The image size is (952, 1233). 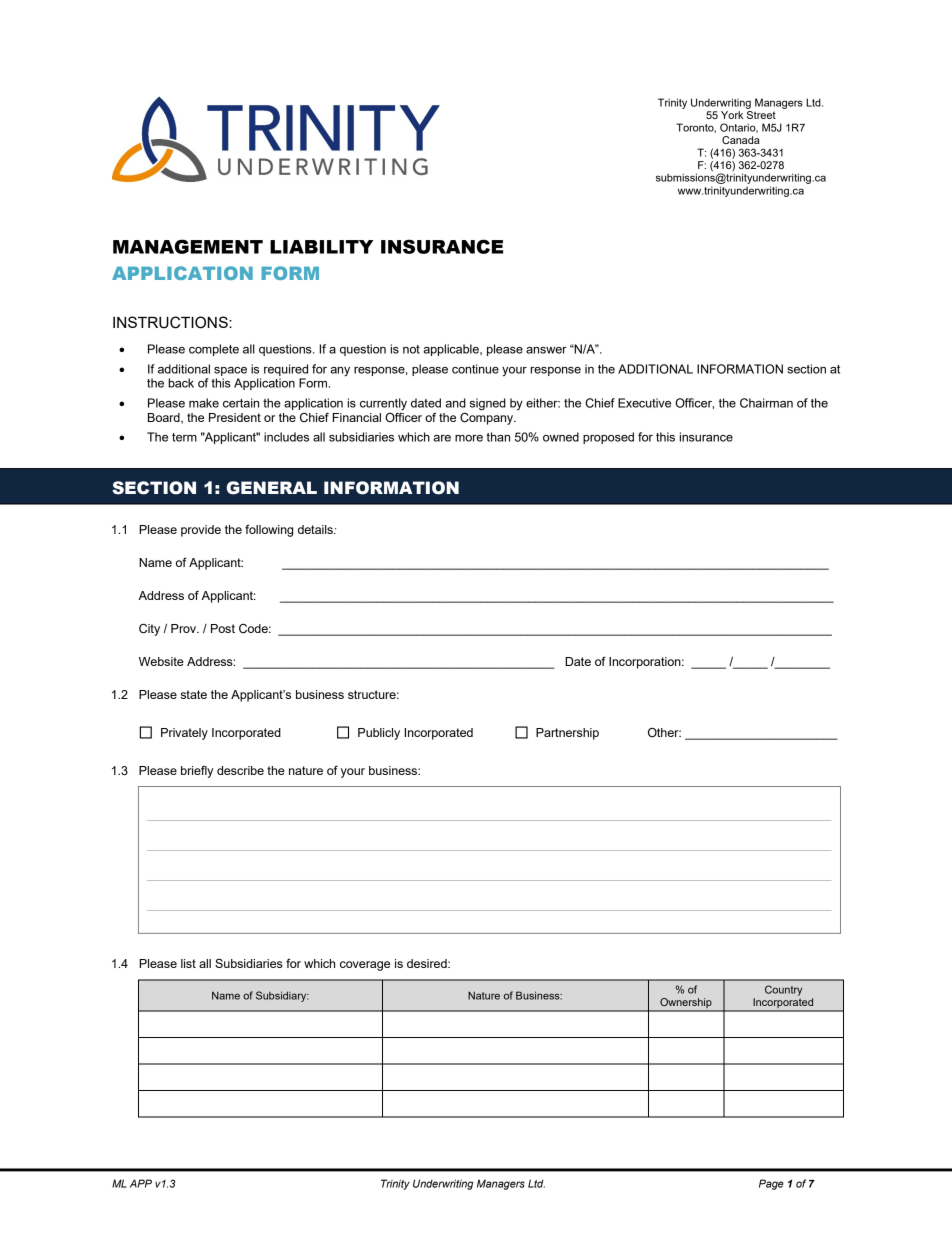 I want to click on MANAGEMENT, so click(x=188, y=246).
